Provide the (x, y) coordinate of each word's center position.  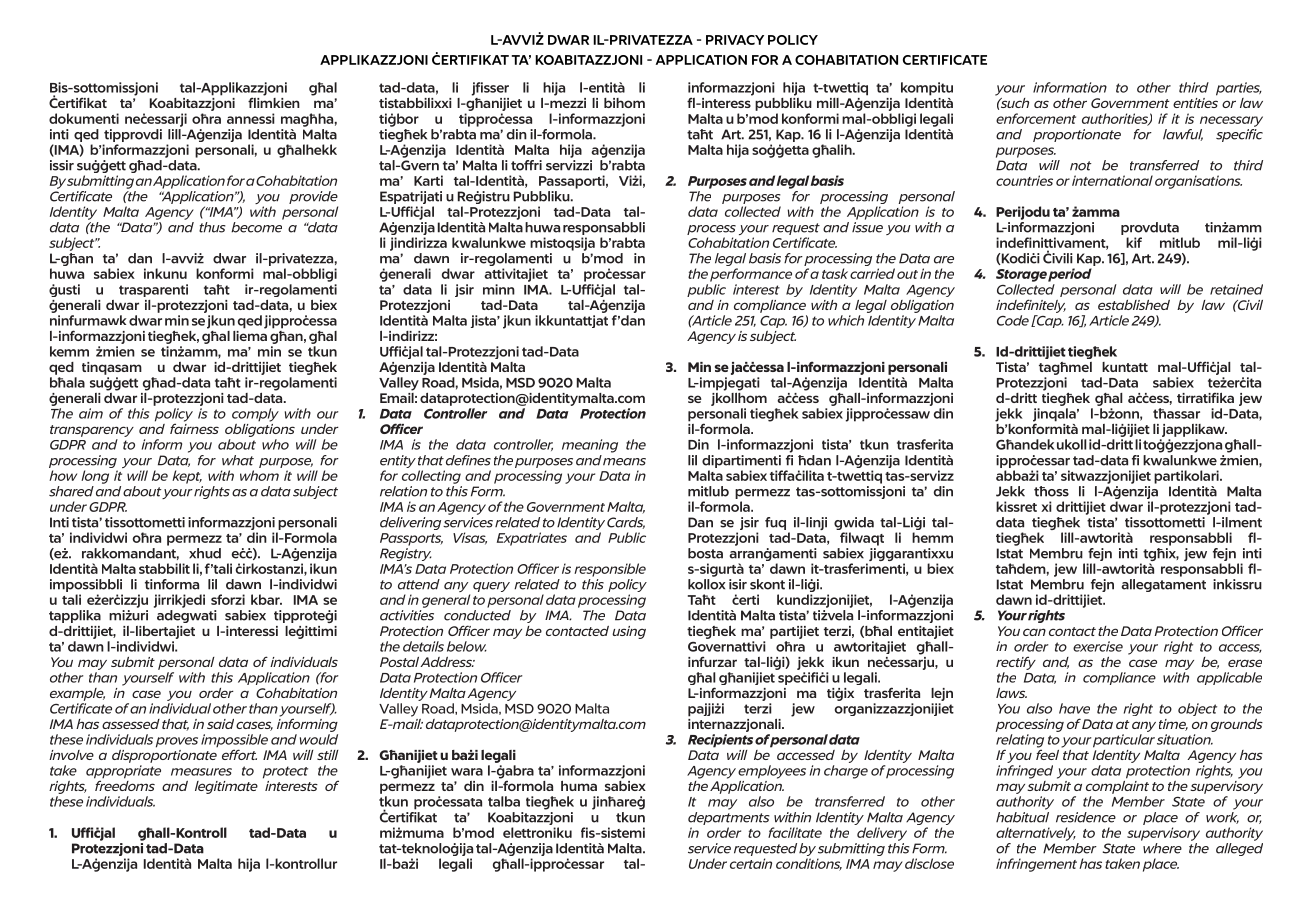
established (1134, 305)
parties (1239, 89)
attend (419, 584)
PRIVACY (735, 40)
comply (255, 415)
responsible (610, 570)
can (1034, 632)
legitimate (226, 787)
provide (313, 197)
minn (499, 289)
